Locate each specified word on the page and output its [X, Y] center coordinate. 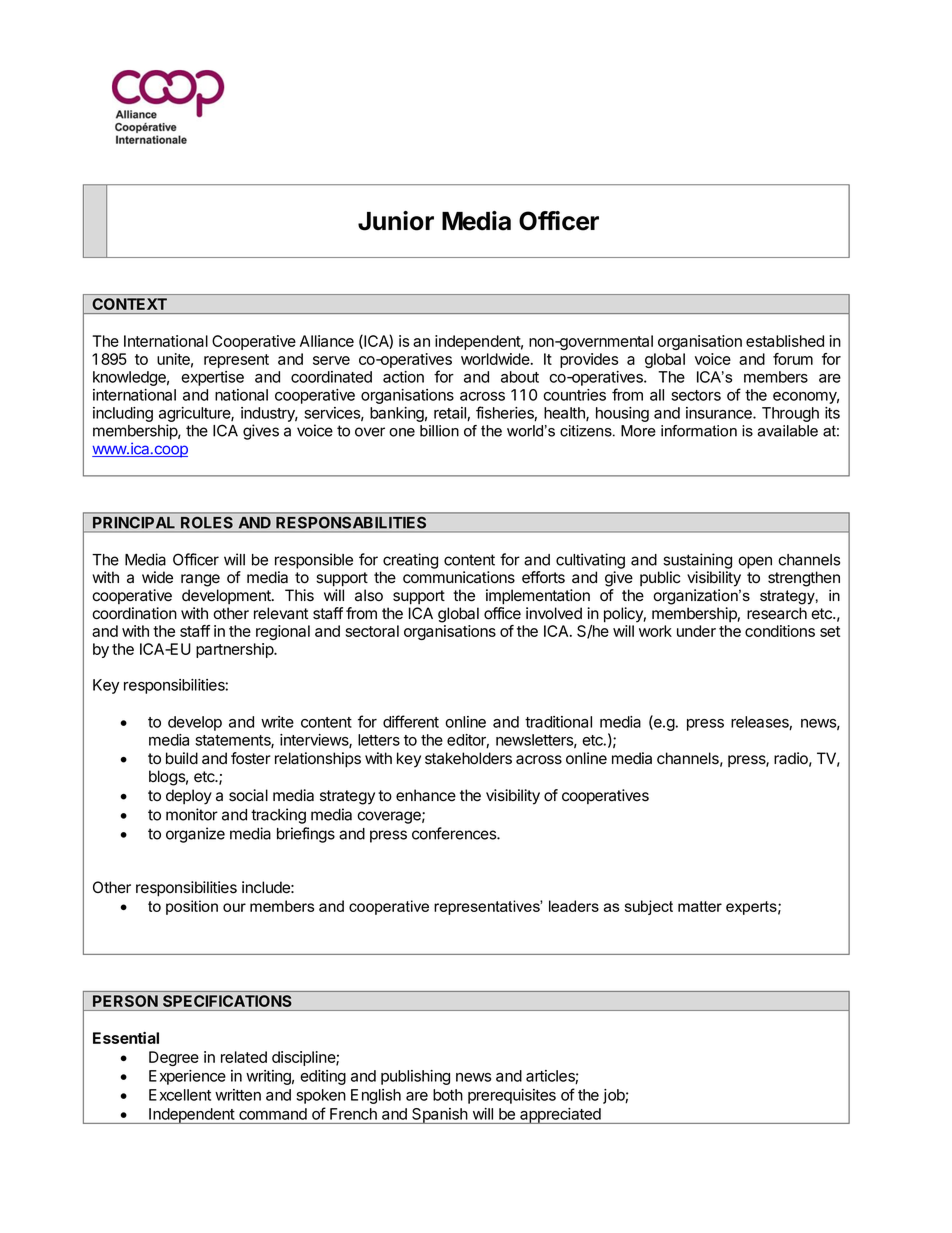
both [448, 1095]
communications [459, 577]
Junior [396, 221]
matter [700, 906]
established [785, 341]
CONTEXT [129, 304]
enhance [426, 795]
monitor [192, 814]
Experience [187, 1077]
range [200, 580]
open [755, 562]
